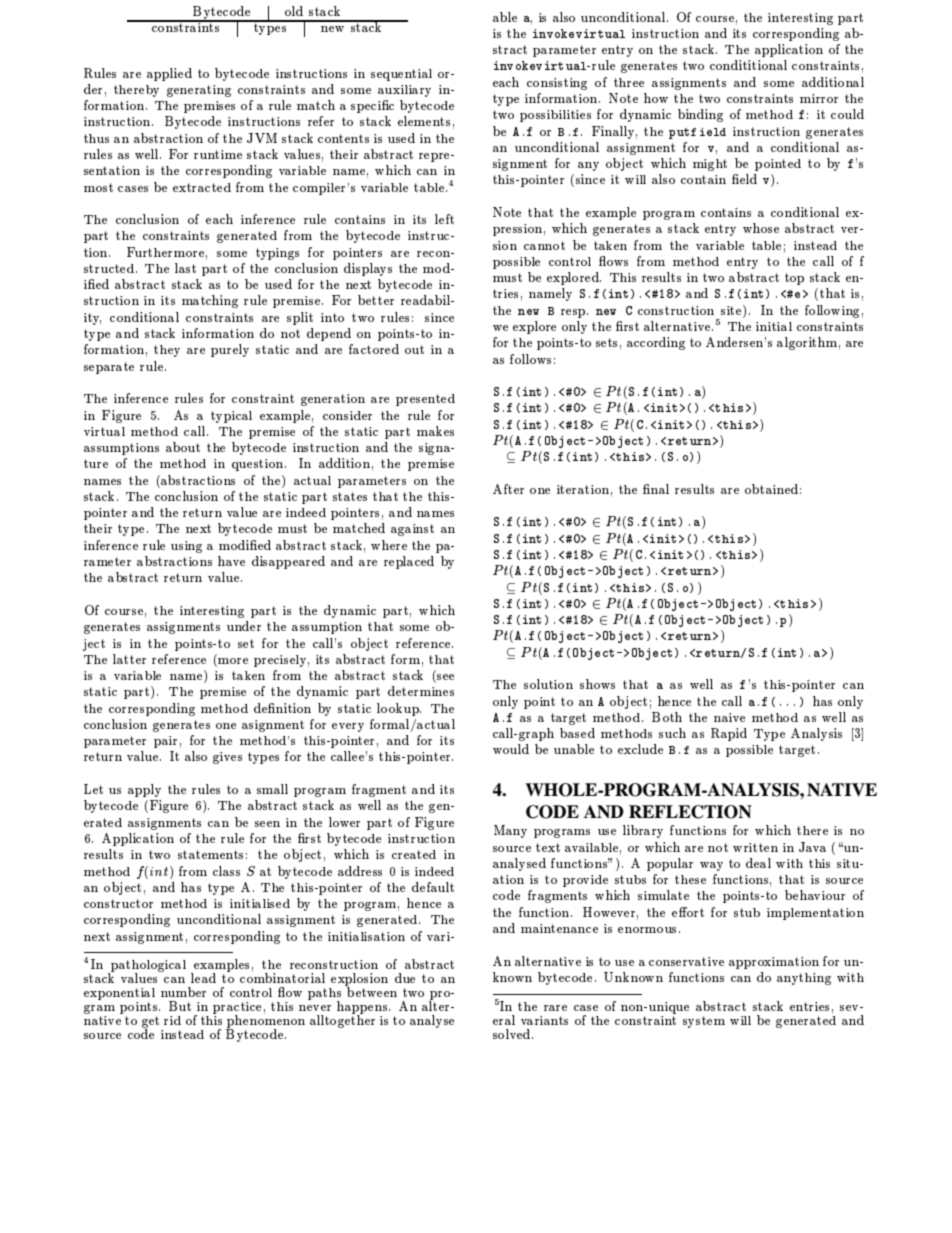  Describe the element at coordinates (186, 547) in the document. I see `using` at that location.
